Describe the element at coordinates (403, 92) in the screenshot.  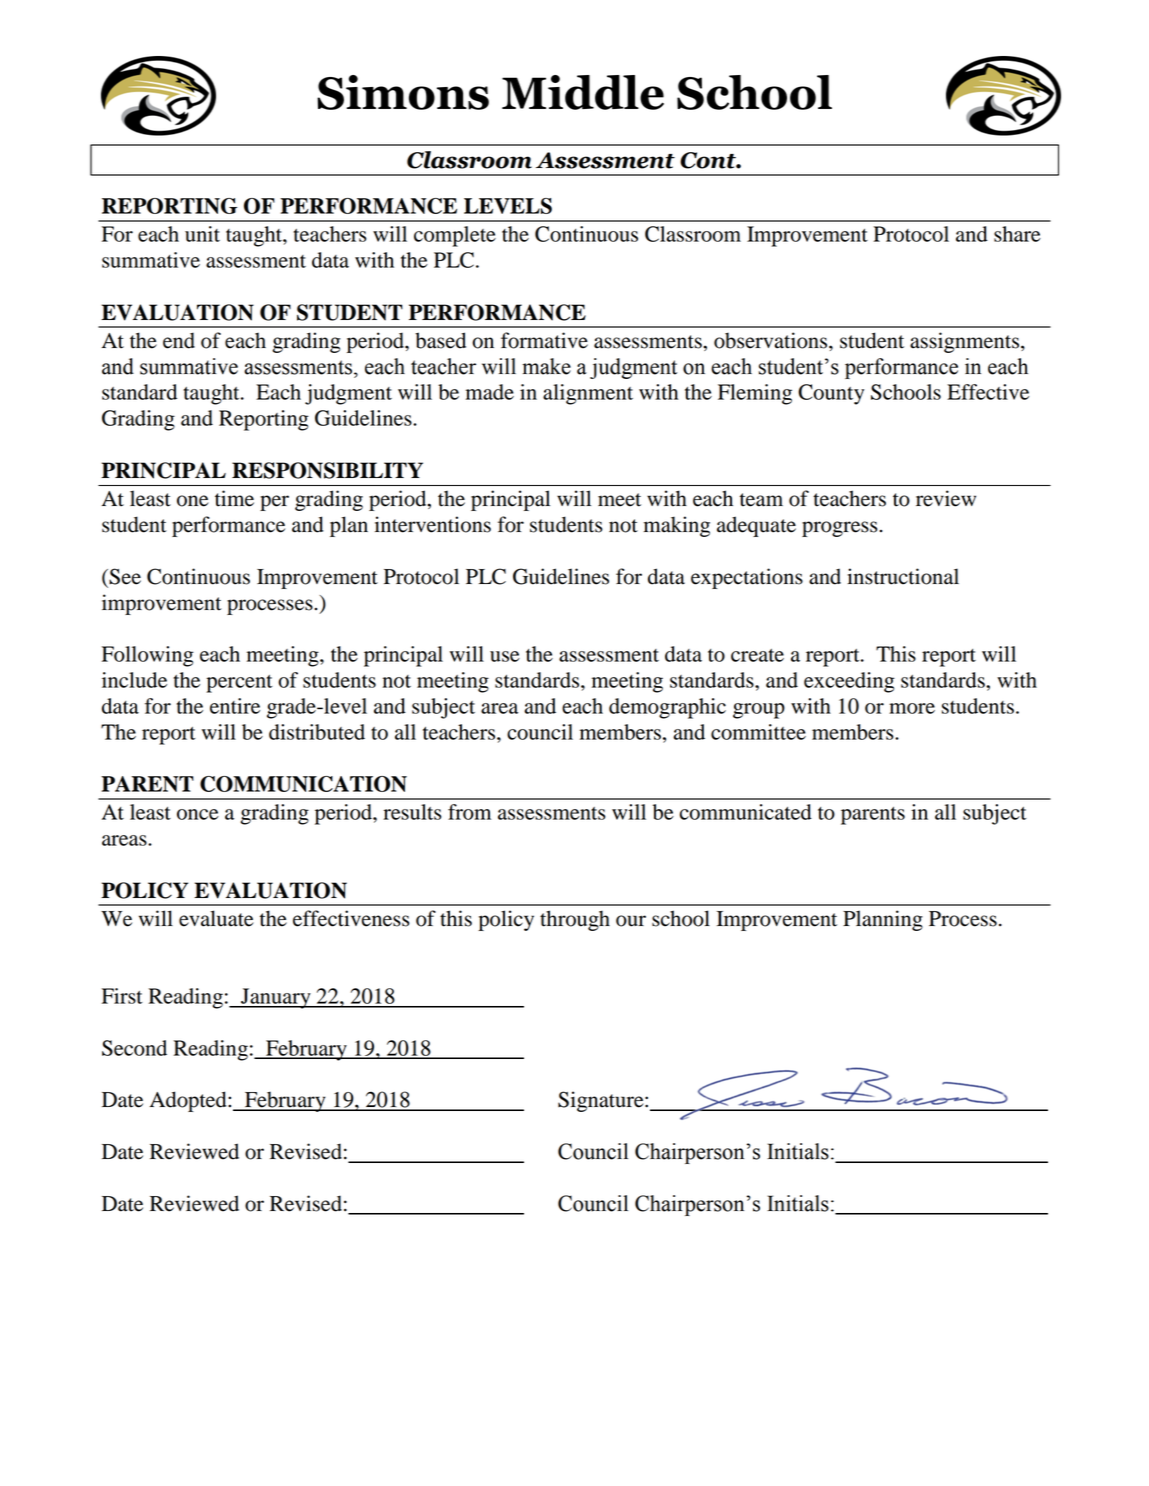
I see `Simons` at that location.
